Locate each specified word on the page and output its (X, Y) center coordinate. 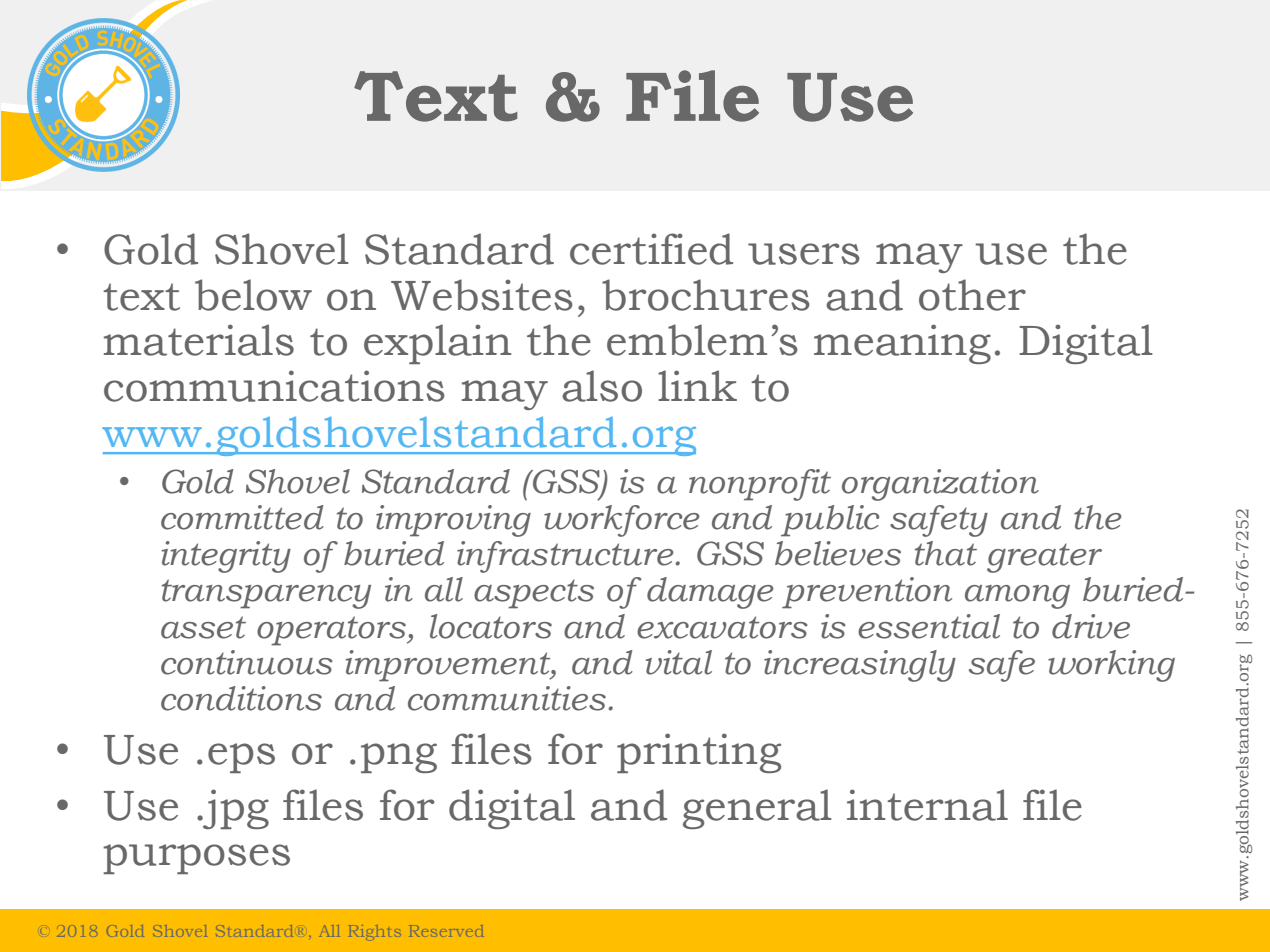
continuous (247, 662)
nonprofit (760, 485)
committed (242, 517)
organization (940, 485)
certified (651, 249)
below (253, 295)
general (757, 809)
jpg (235, 809)
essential (929, 626)
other (972, 295)
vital (679, 662)
